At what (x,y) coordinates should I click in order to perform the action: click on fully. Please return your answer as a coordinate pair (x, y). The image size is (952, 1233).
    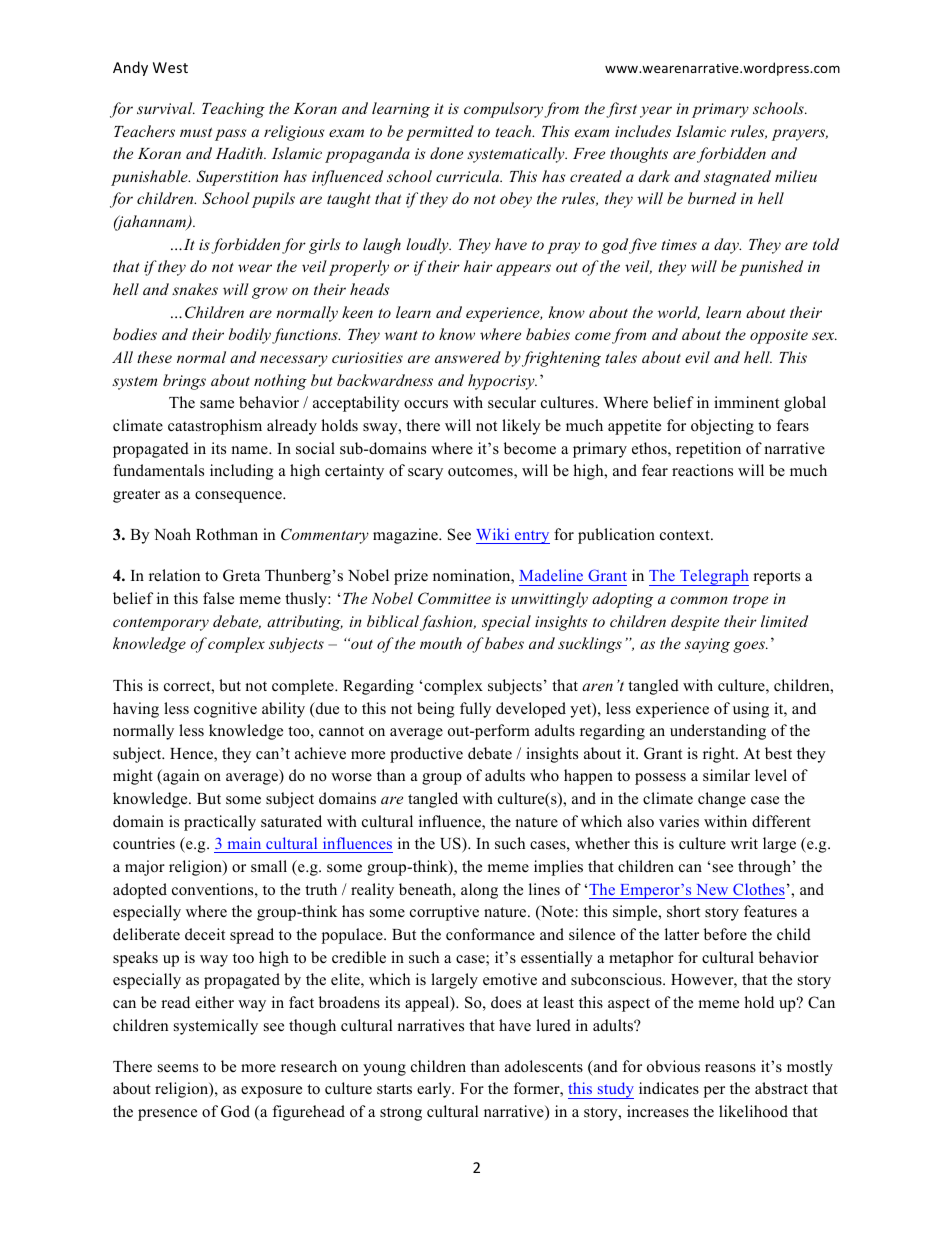
    Looking at the image, I should click on (475, 710).
